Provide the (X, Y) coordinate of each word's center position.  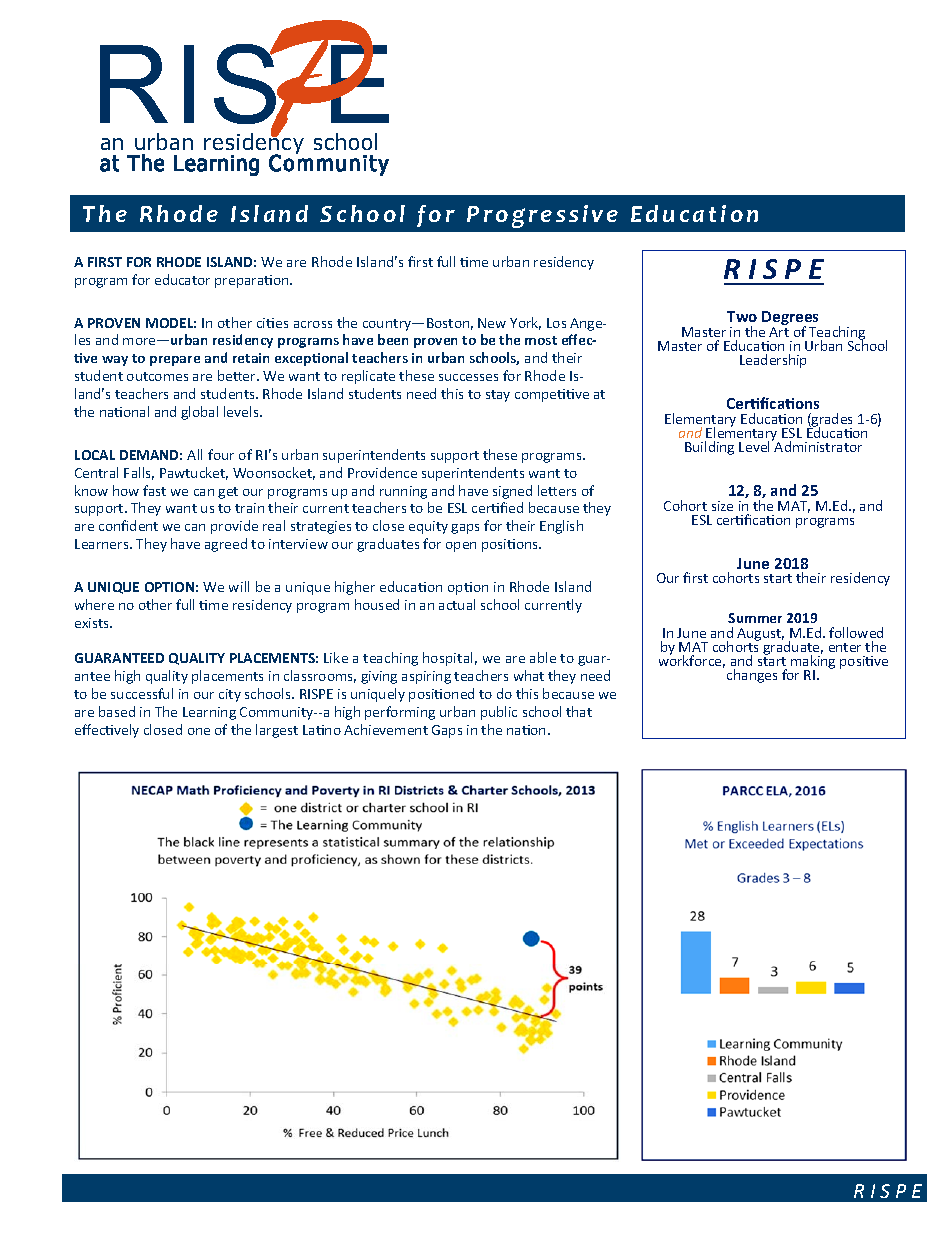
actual (457, 604)
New (492, 323)
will (239, 586)
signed (512, 492)
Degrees (790, 319)
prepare (175, 361)
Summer (755, 618)
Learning (209, 713)
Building (709, 448)
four (221, 454)
